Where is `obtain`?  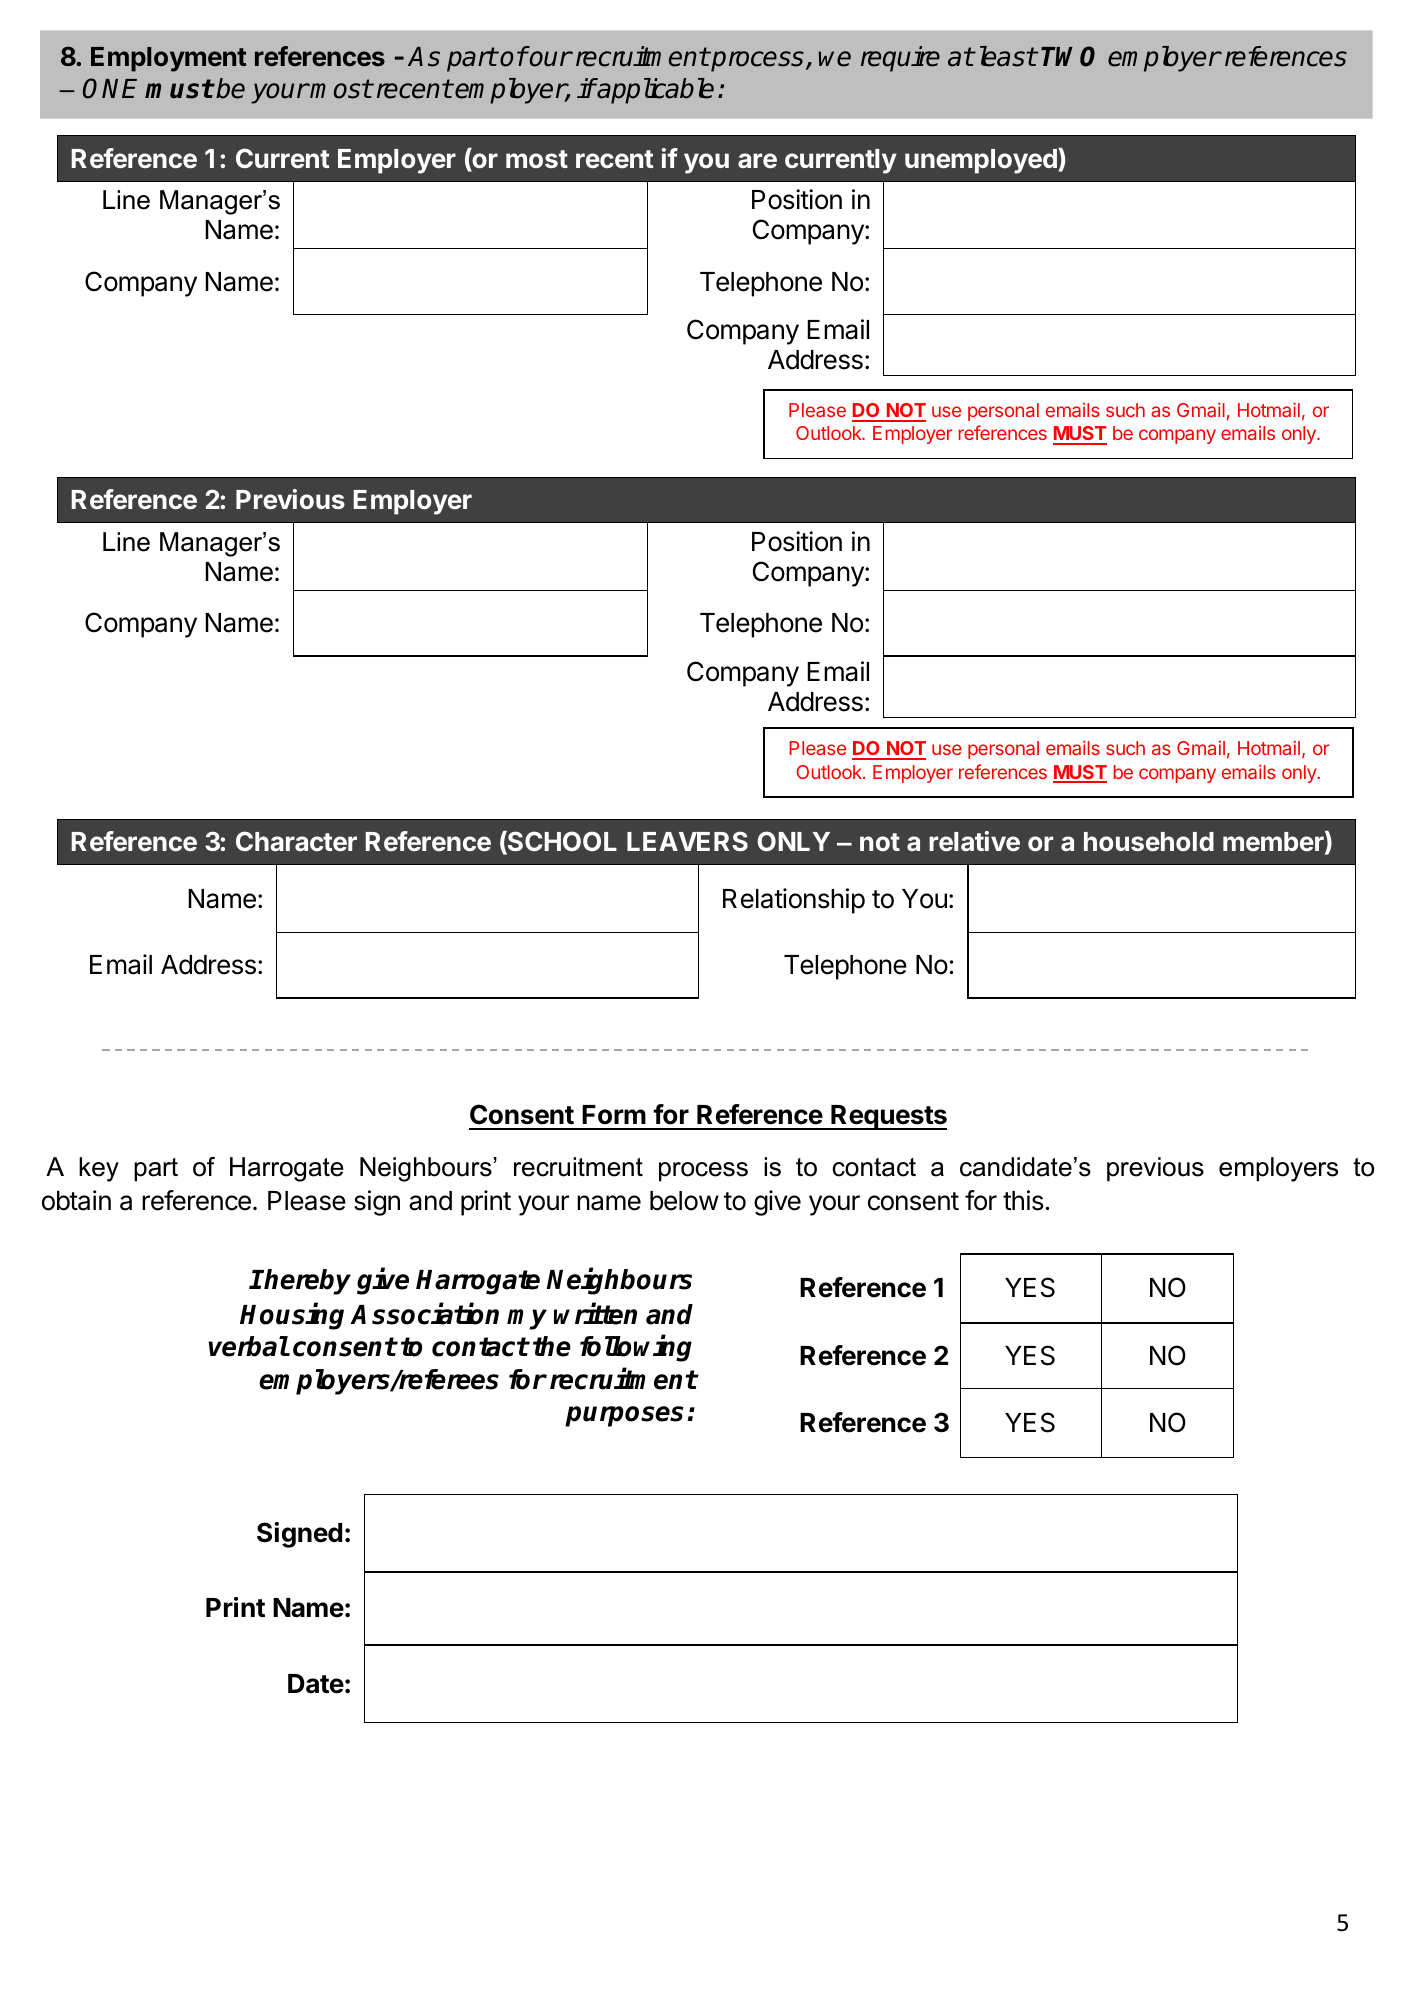
obtain is located at coordinates (76, 1200).
